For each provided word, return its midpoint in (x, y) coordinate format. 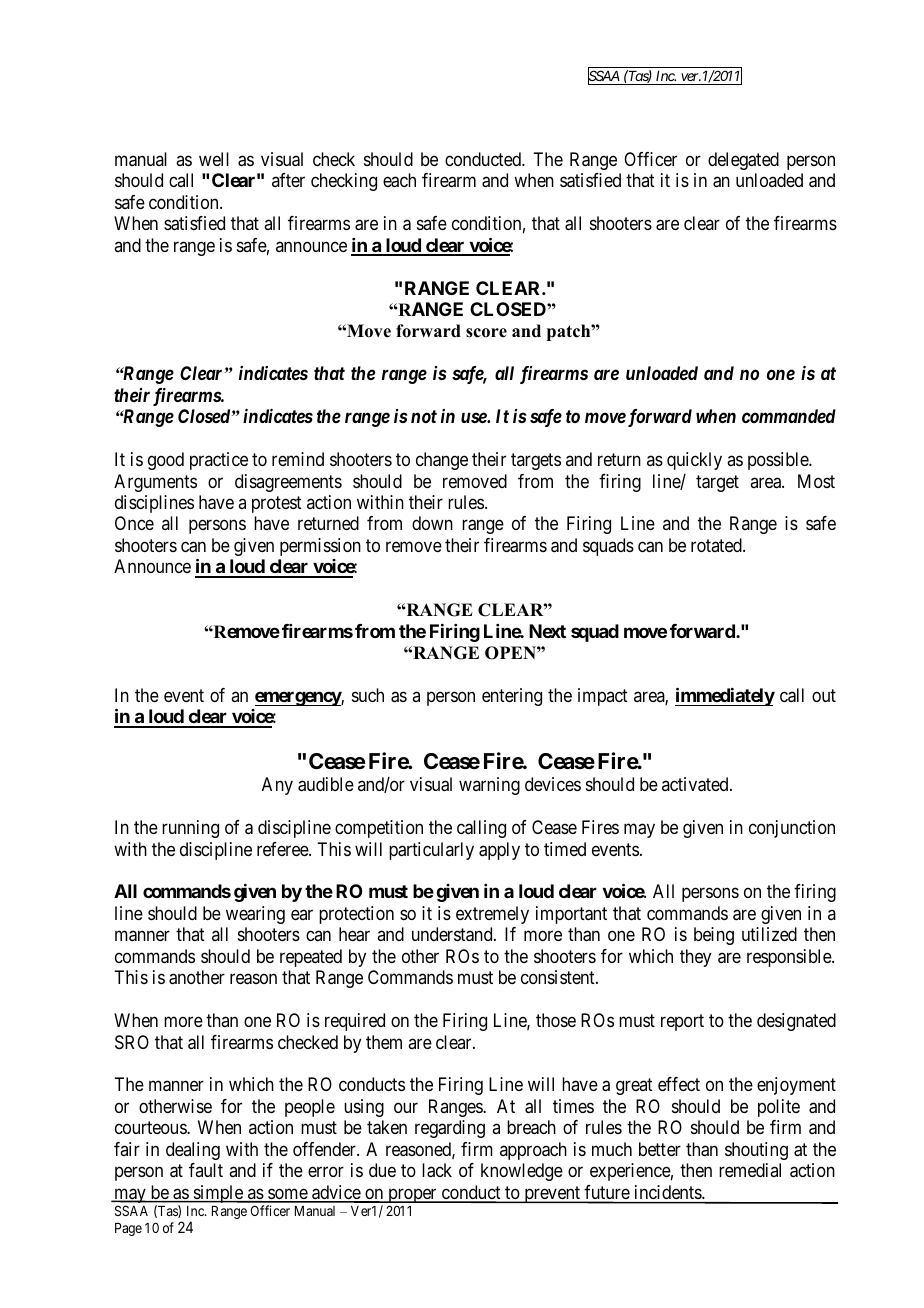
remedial (750, 1170)
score (486, 333)
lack (437, 1170)
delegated (743, 161)
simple (218, 1194)
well (214, 159)
